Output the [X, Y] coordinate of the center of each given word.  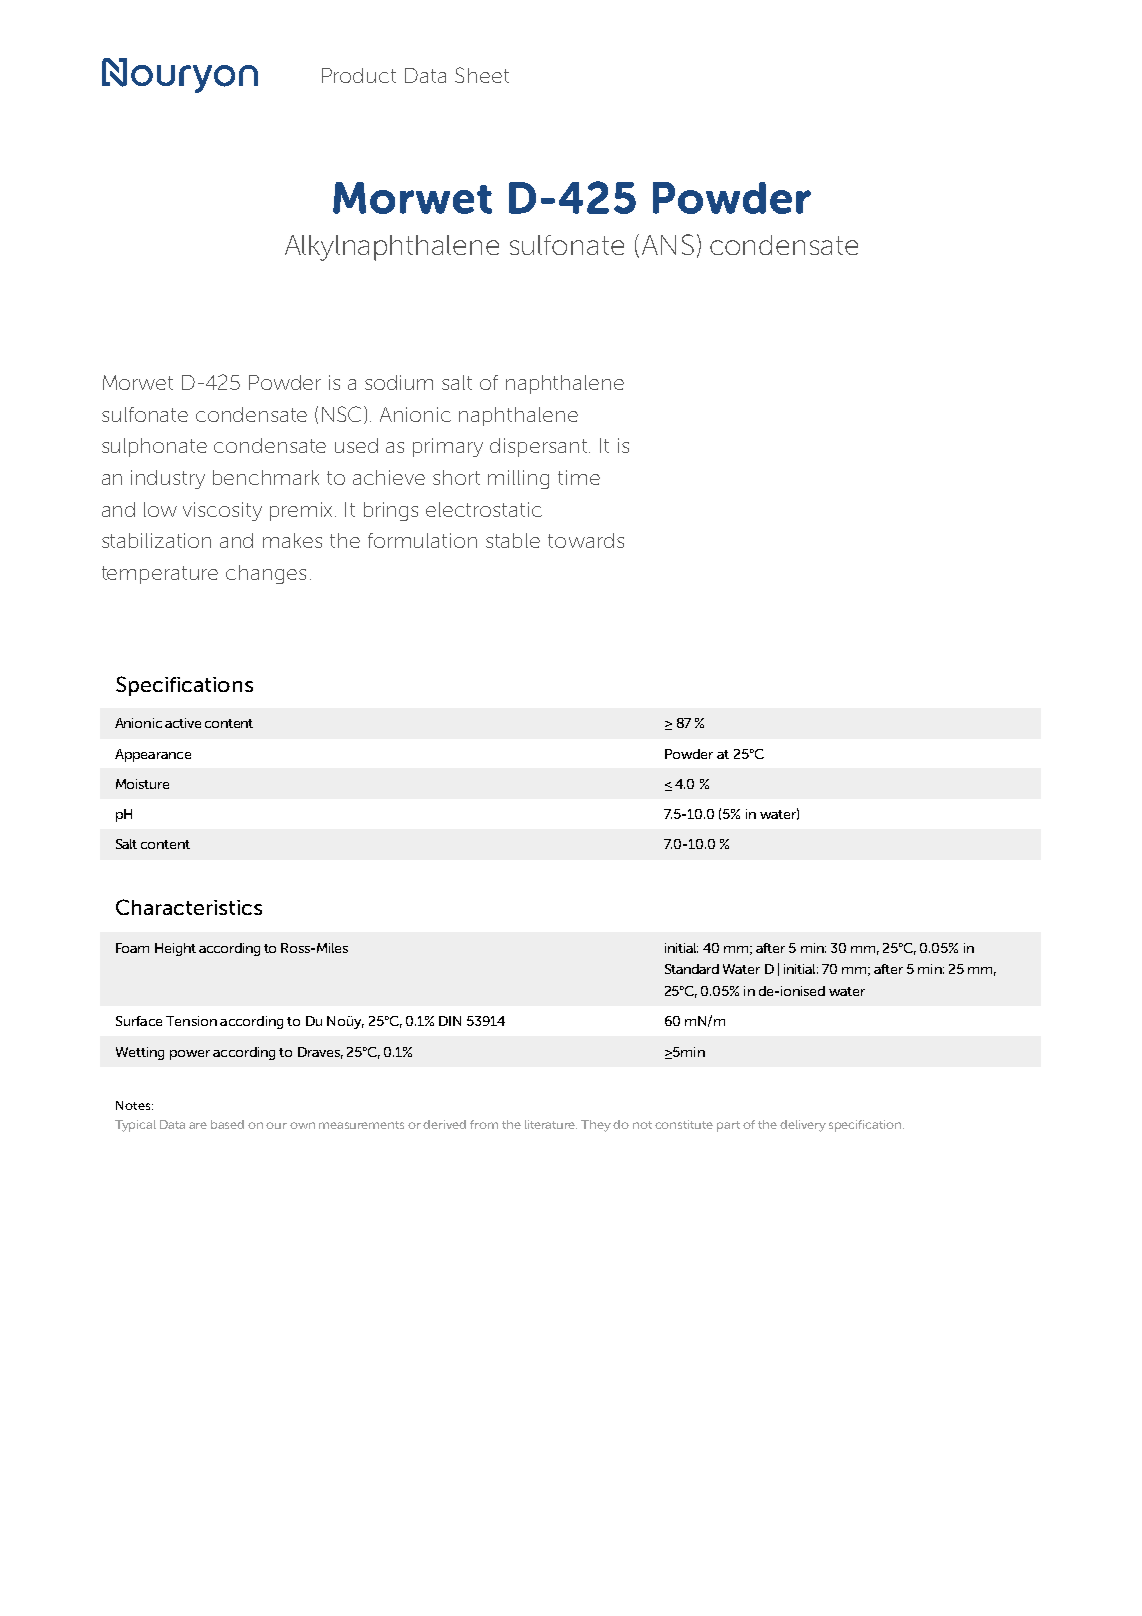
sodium [399, 382]
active [183, 723]
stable [513, 540]
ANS [668, 244]
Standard [692, 969]
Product [359, 75]
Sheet [482, 75]
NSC [343, 415]
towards [586, 540]
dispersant [540, 447]
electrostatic [484, 509]
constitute [684, 1124]
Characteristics [189, 907]
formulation [422, 540]
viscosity [222, 511]
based [227, 1124]
